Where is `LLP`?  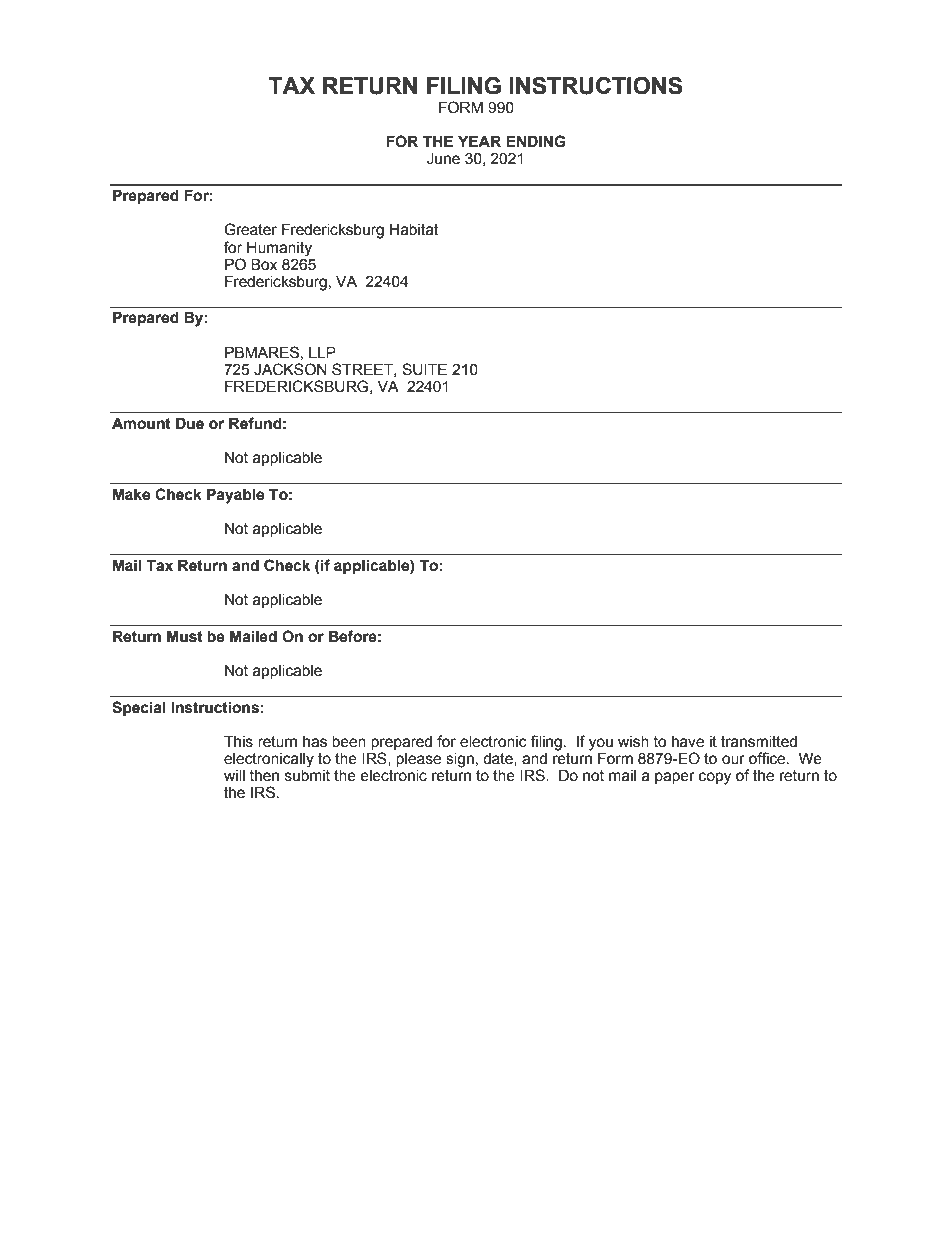 LLP is located at coordinates (322, 352).
